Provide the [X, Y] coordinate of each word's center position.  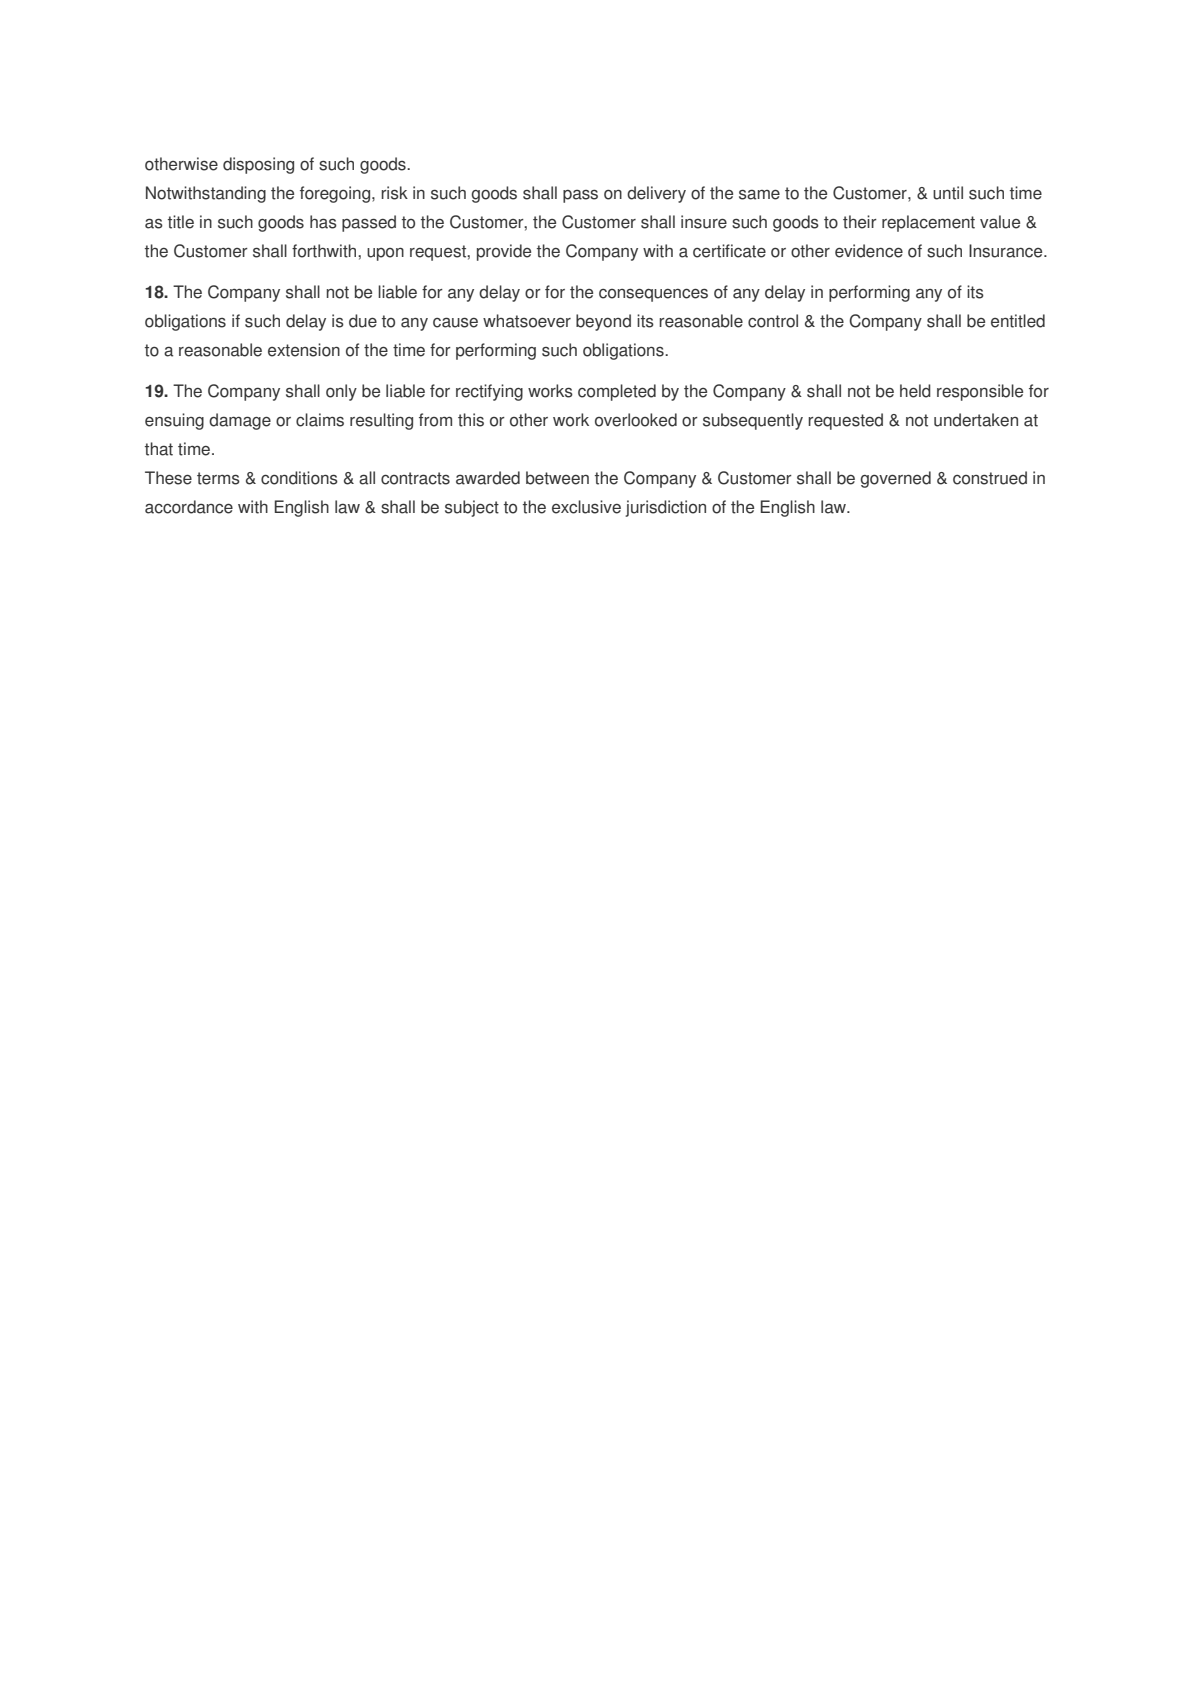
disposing [258, 165]
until [948, 193]
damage [240, 421]
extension [304, 350]
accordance [189, 507]
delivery [656, 194]
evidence [869, 251]
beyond [603, 322]
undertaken [976, 420]
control [773, 321]
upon [385, 254]
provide [504, 252]
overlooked [636, 420]
